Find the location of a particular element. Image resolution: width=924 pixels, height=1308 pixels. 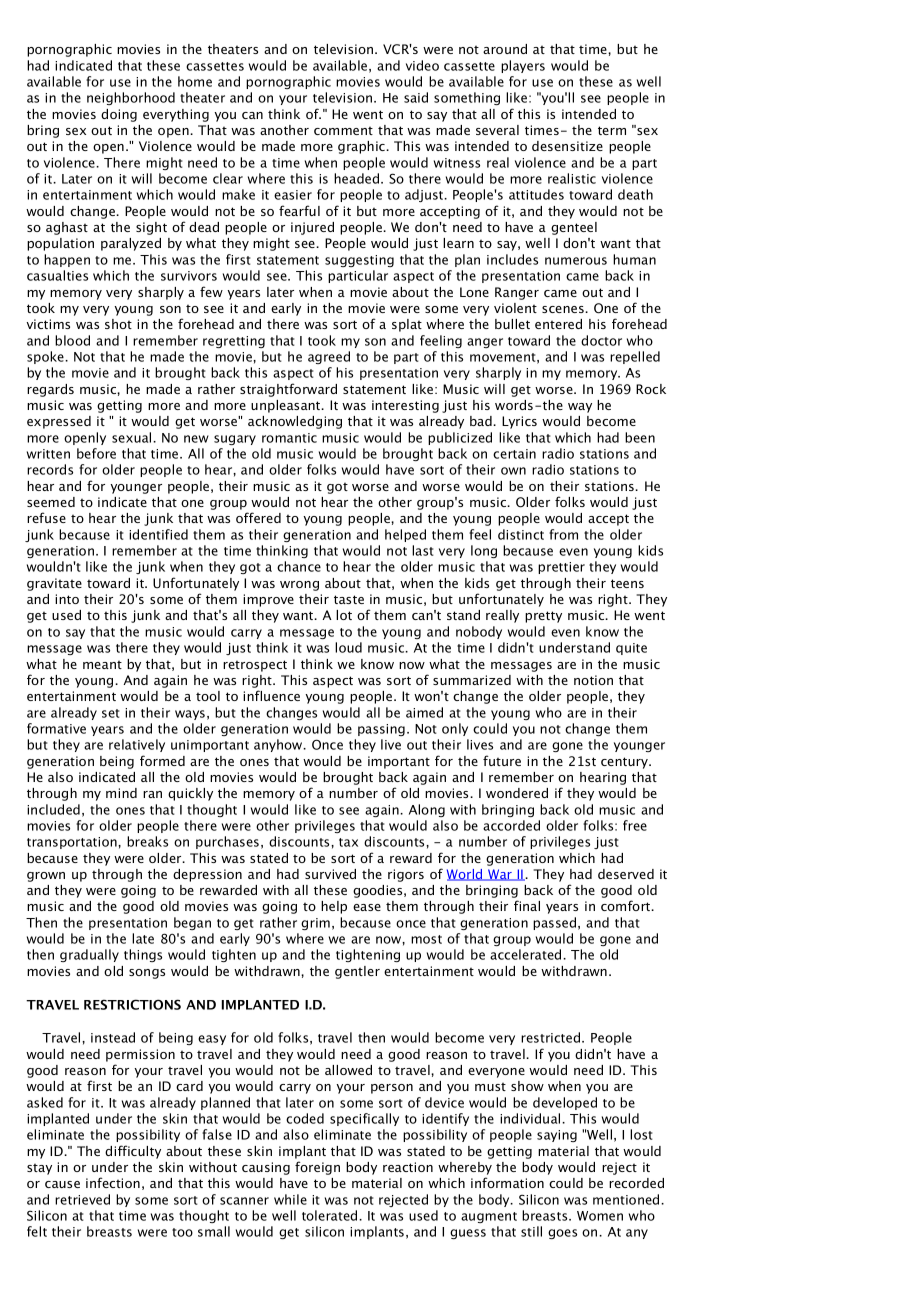

mind is located at coordinates (121, 793).
